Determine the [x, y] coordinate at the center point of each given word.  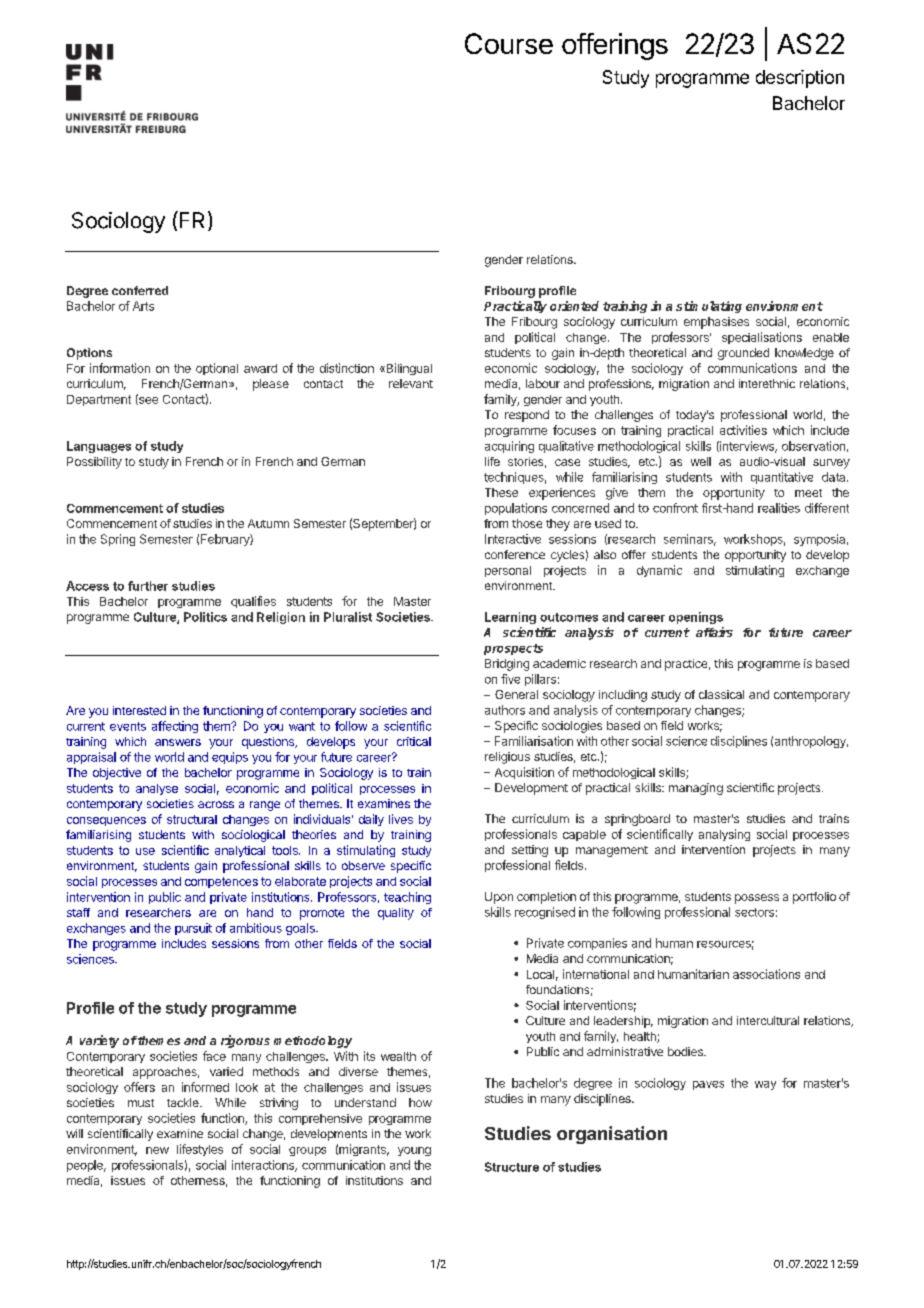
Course [509, 43]
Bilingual [409, 369]
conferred [140, 290]
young [414, 1151]
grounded [743, 354]
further [148, 586]
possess [757, 899]
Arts [143, 306]
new [157, 1150]
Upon [499, 898]
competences [221, 882]
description [800, 79]
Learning [510, 618]
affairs [714, 632]
